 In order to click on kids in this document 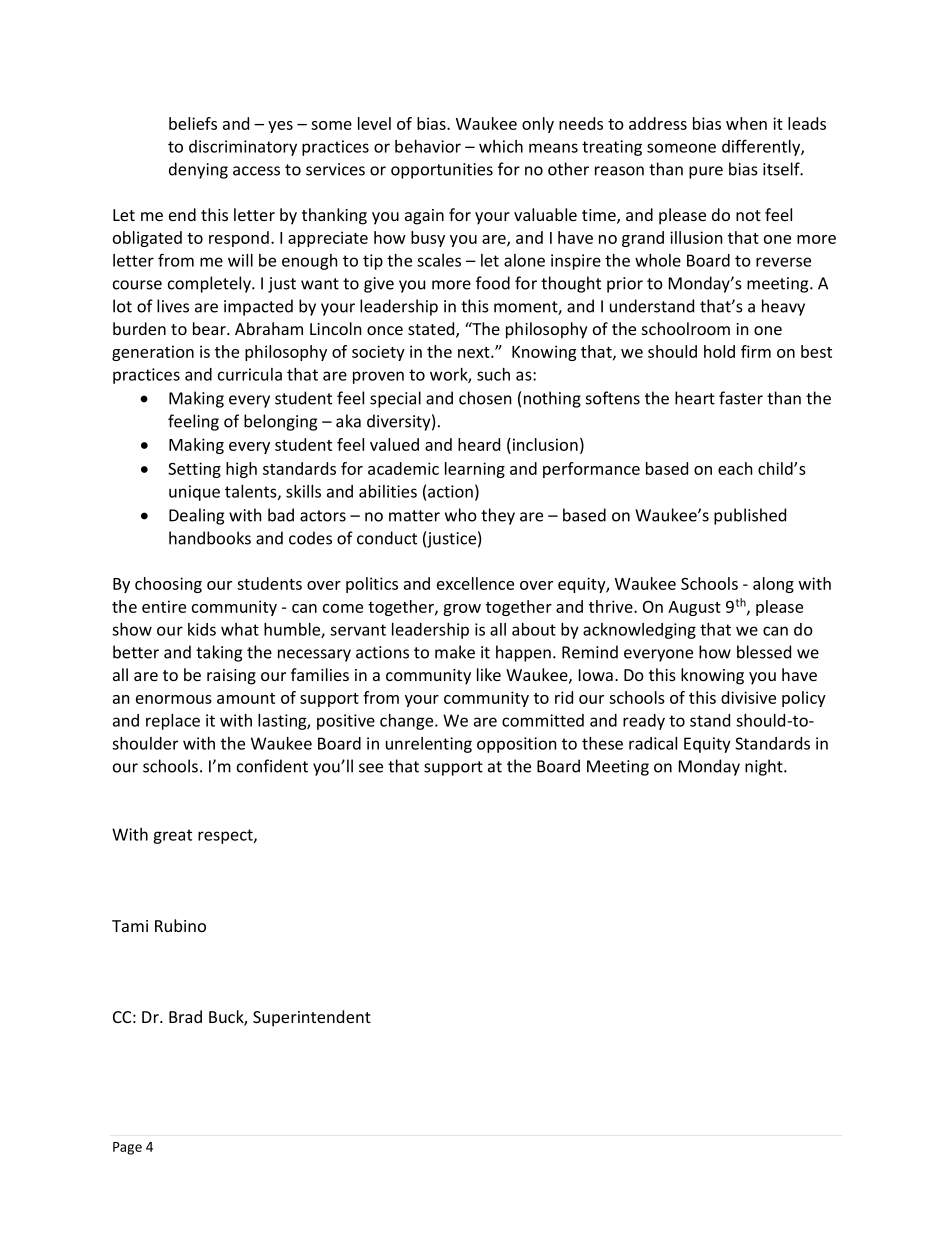, I will do `click(202, 629)`.
